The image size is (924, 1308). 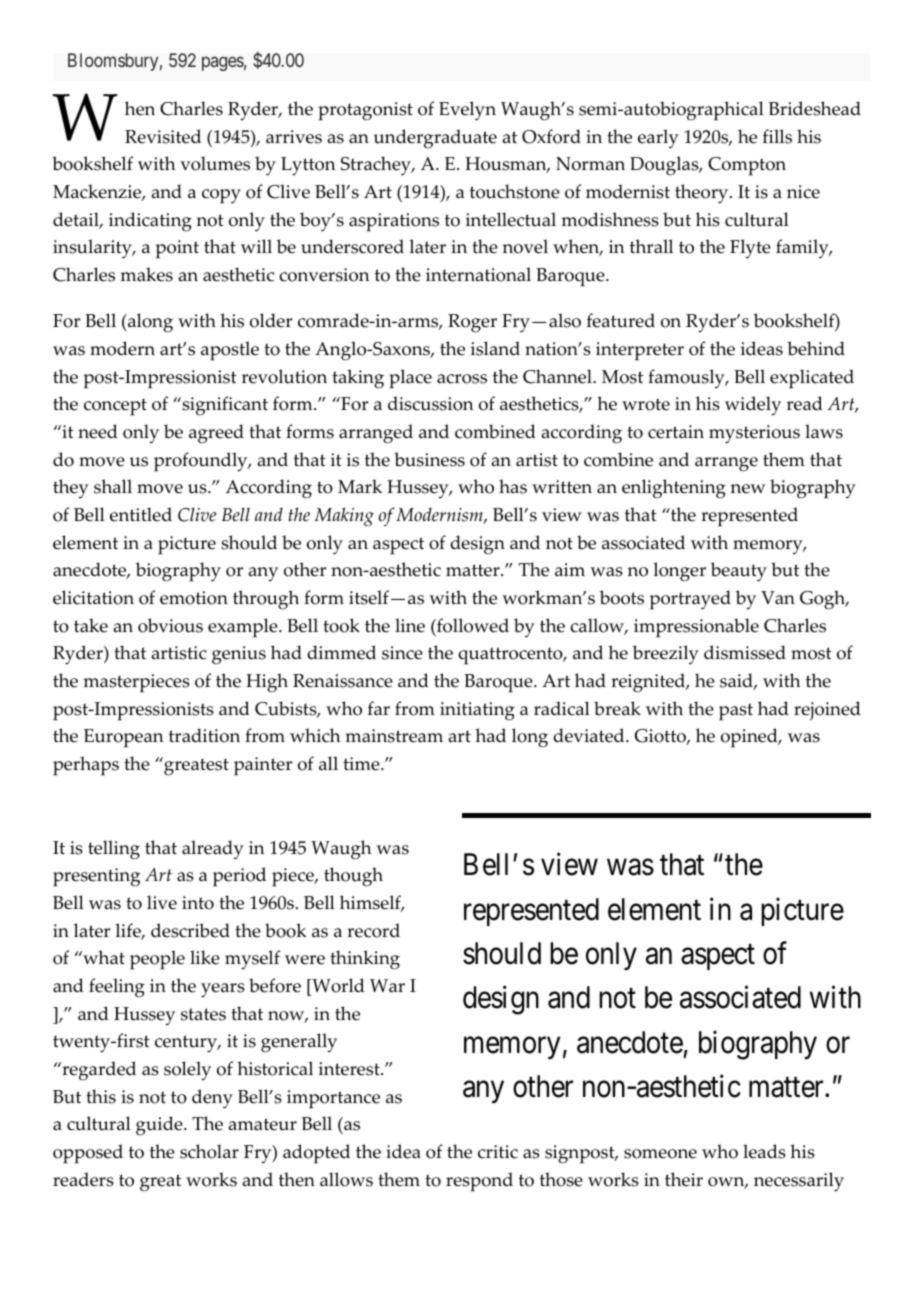 I want to click on undergraduate, so click(x=435, y=139).
